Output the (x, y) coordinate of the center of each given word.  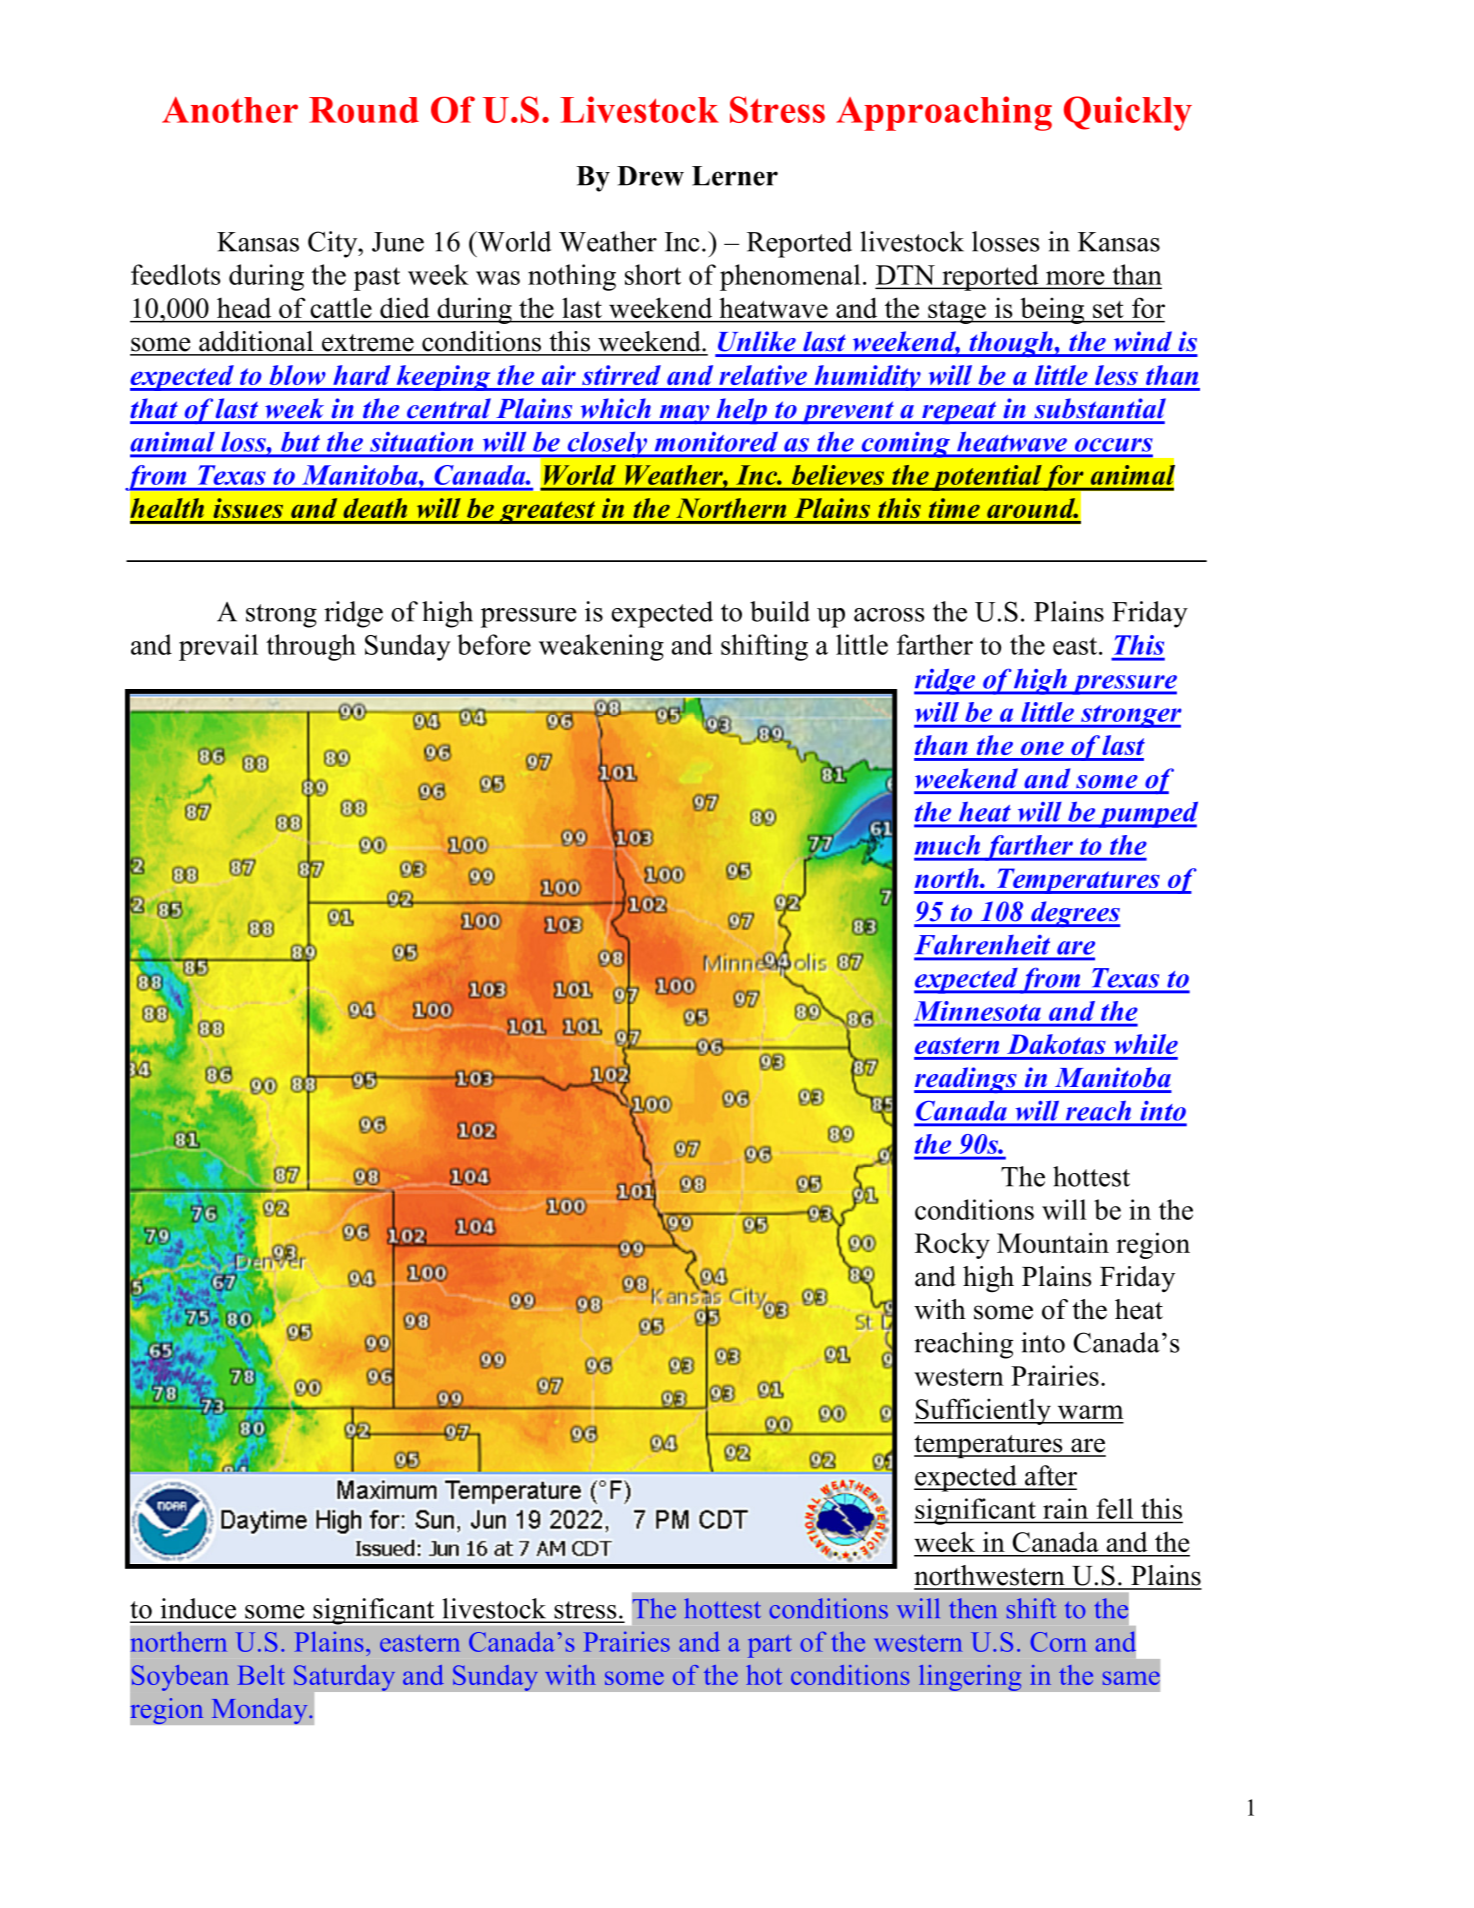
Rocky (952, 1246)
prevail (218, 647)
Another (230, 110)
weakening (601, 647)
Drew (650, 176)
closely (607, 445)
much (947, 845)
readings (966, 1080)
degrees (1074, 914)
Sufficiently (983, 1411)
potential (986, 478)
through (311, 647)
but (300, 442)
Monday (260, 1711)
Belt (261, 1675)
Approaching (944, 113)
